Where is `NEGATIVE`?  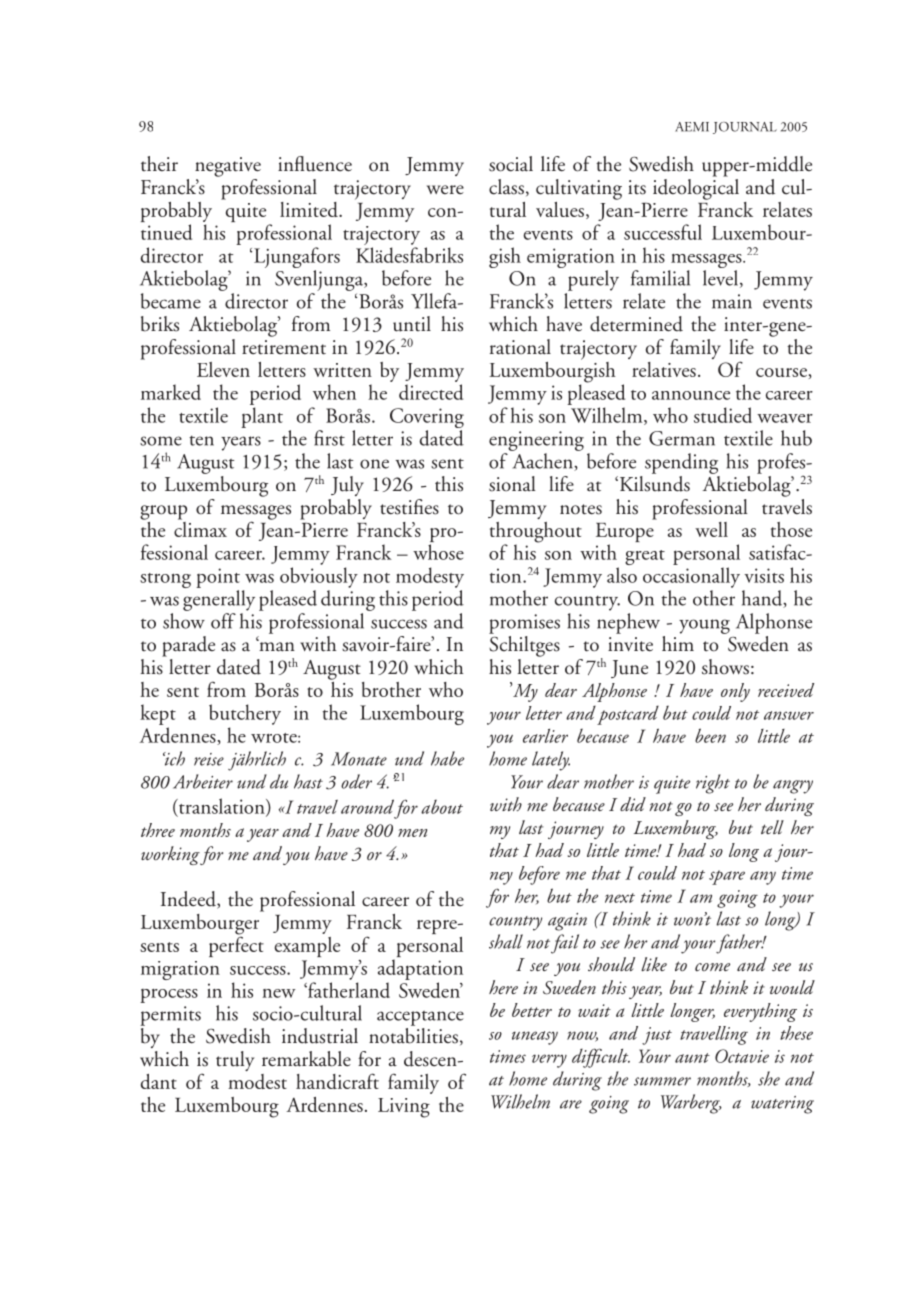 NEGATIVE is located at coordinates (228, 167).
